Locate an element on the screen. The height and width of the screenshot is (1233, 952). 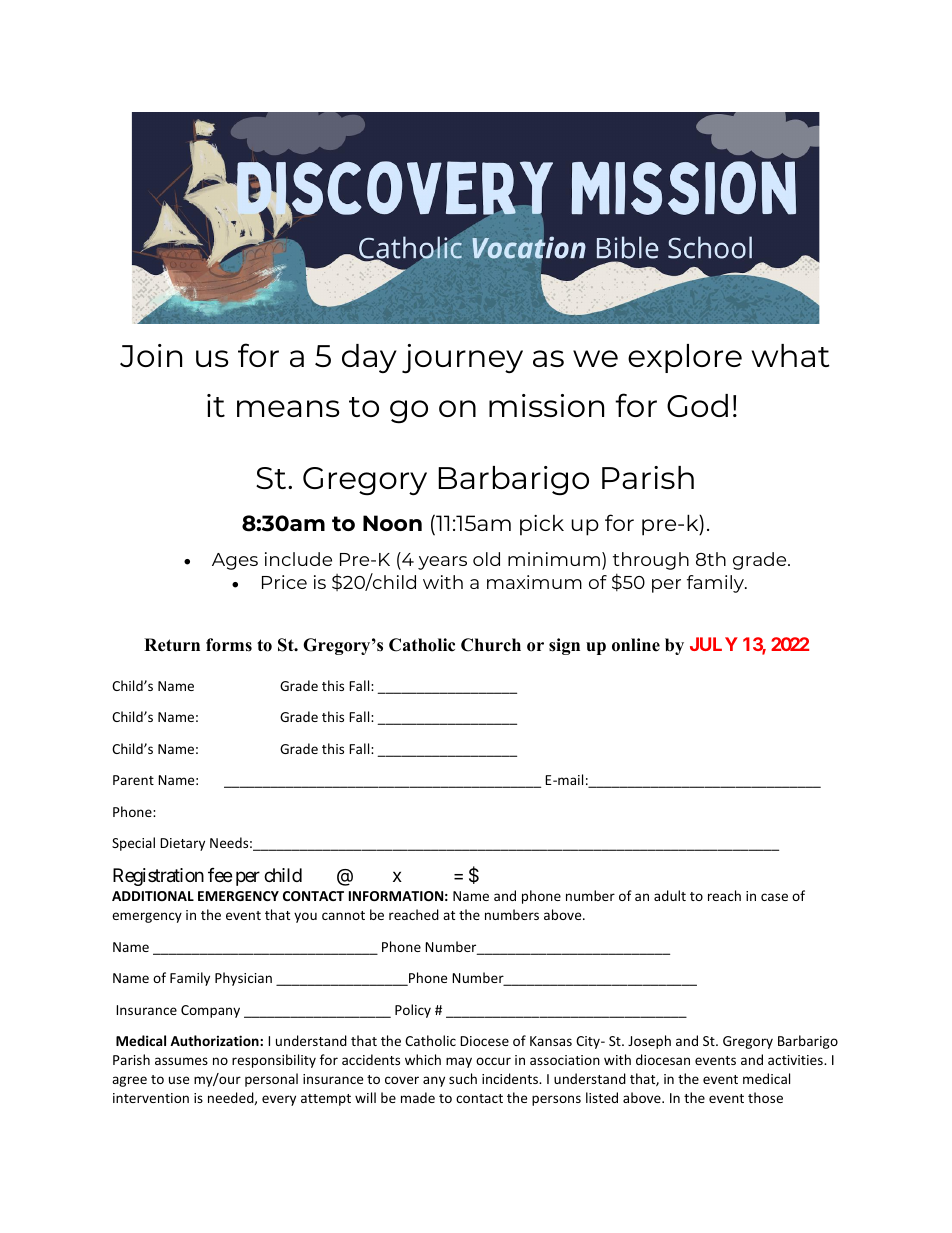
journey is located at coordinates (462, 359).
